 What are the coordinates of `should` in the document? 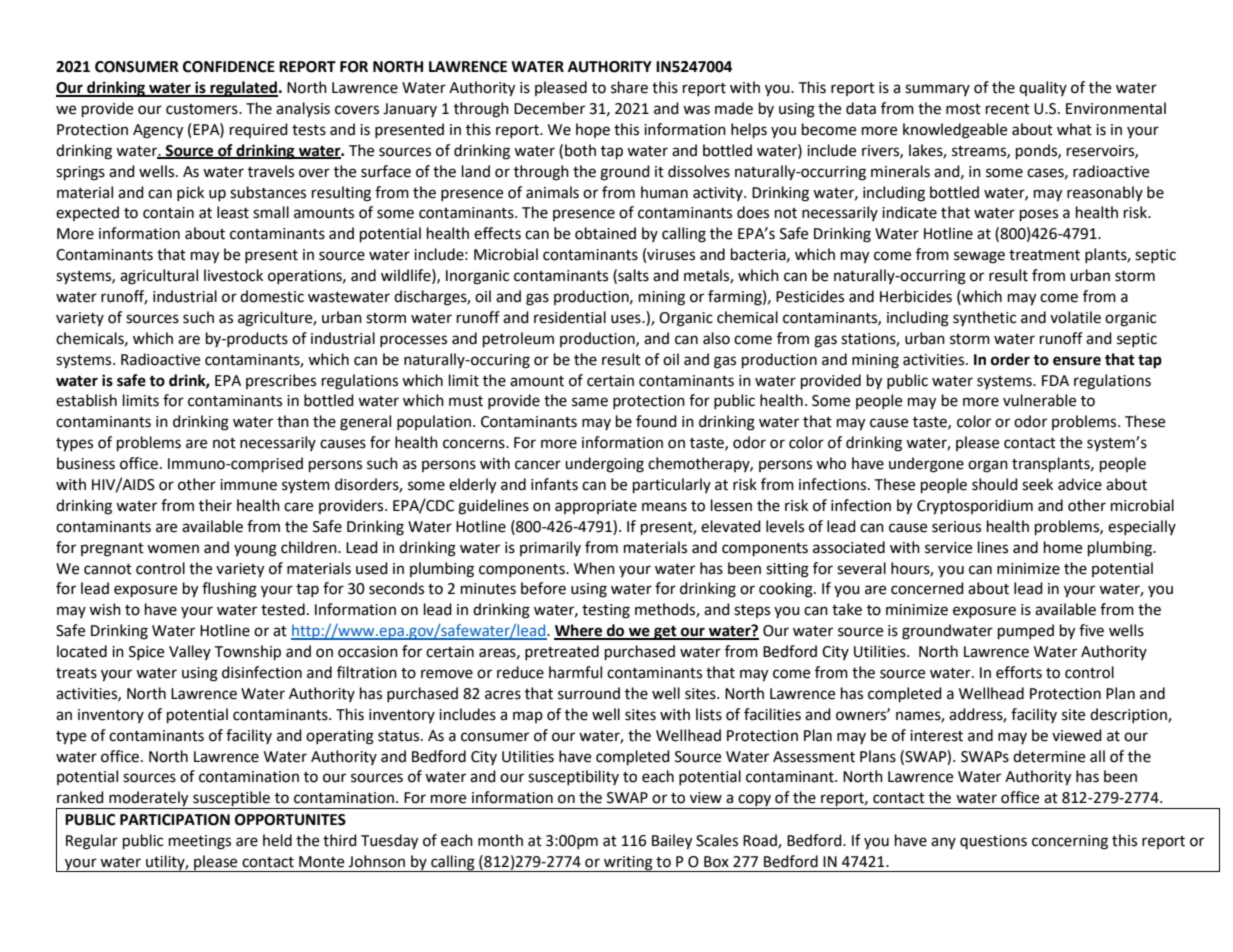 It's located at (995, 484).
